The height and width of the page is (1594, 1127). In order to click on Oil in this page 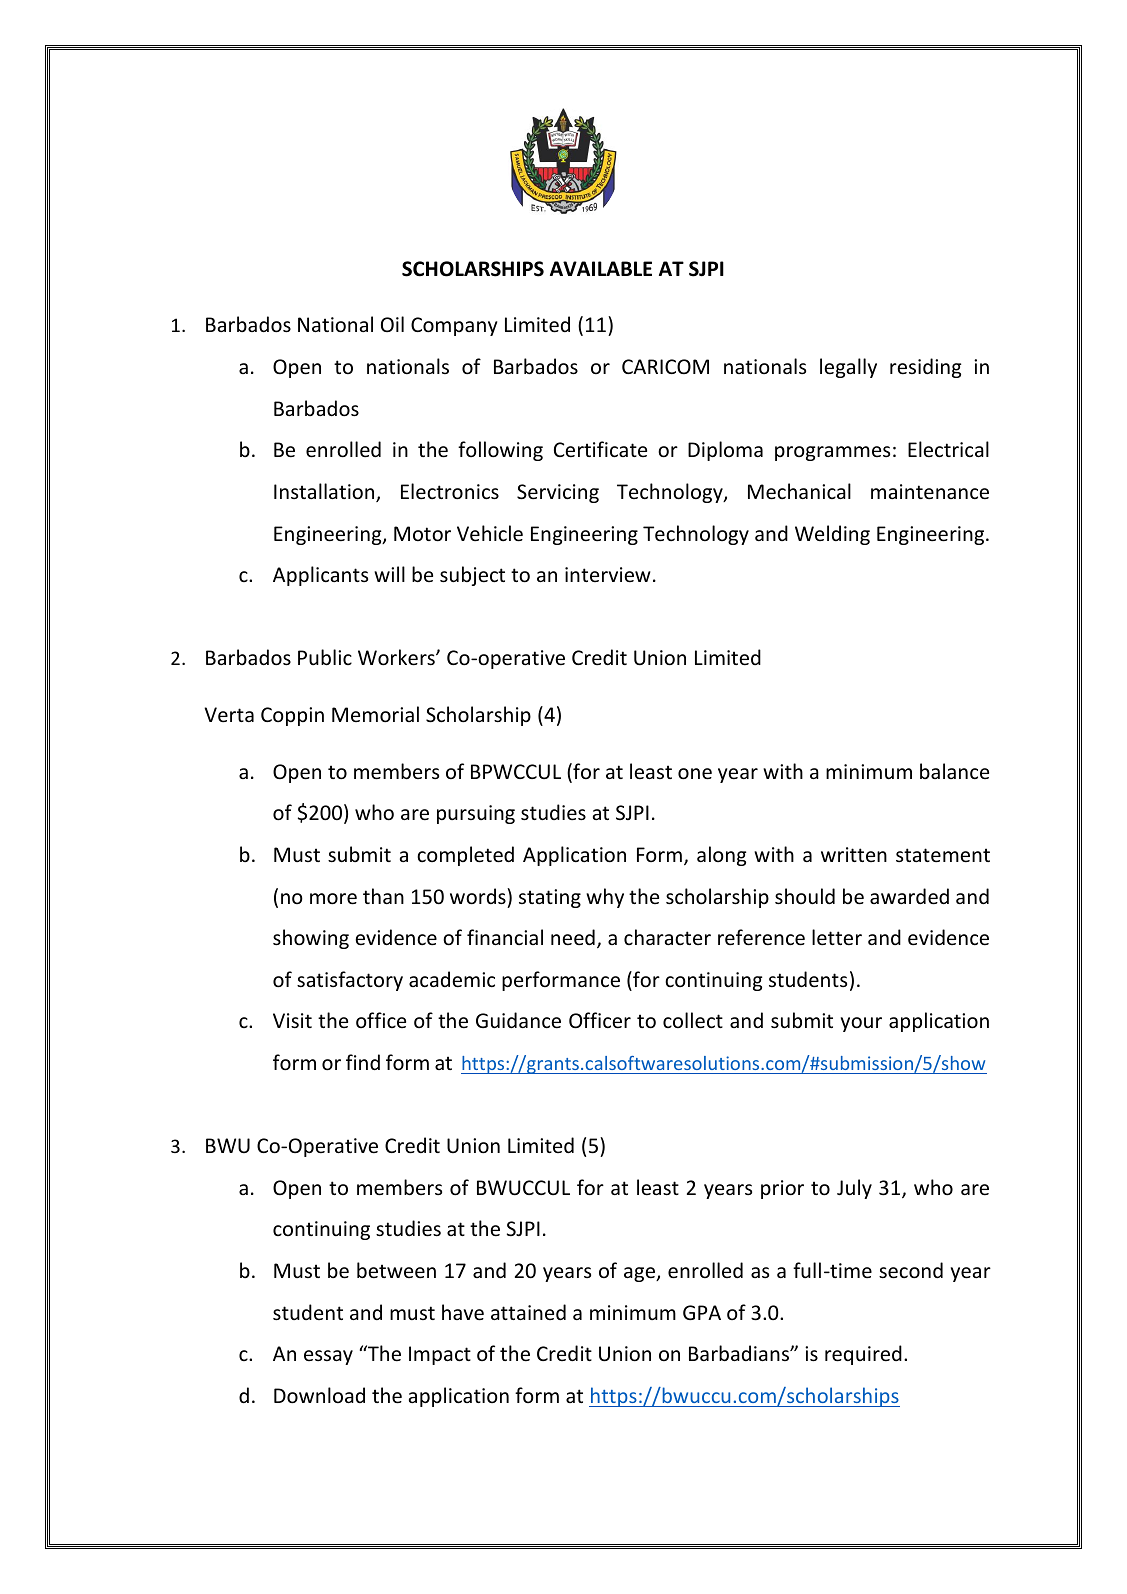, I will do `click(392, 324)`.
